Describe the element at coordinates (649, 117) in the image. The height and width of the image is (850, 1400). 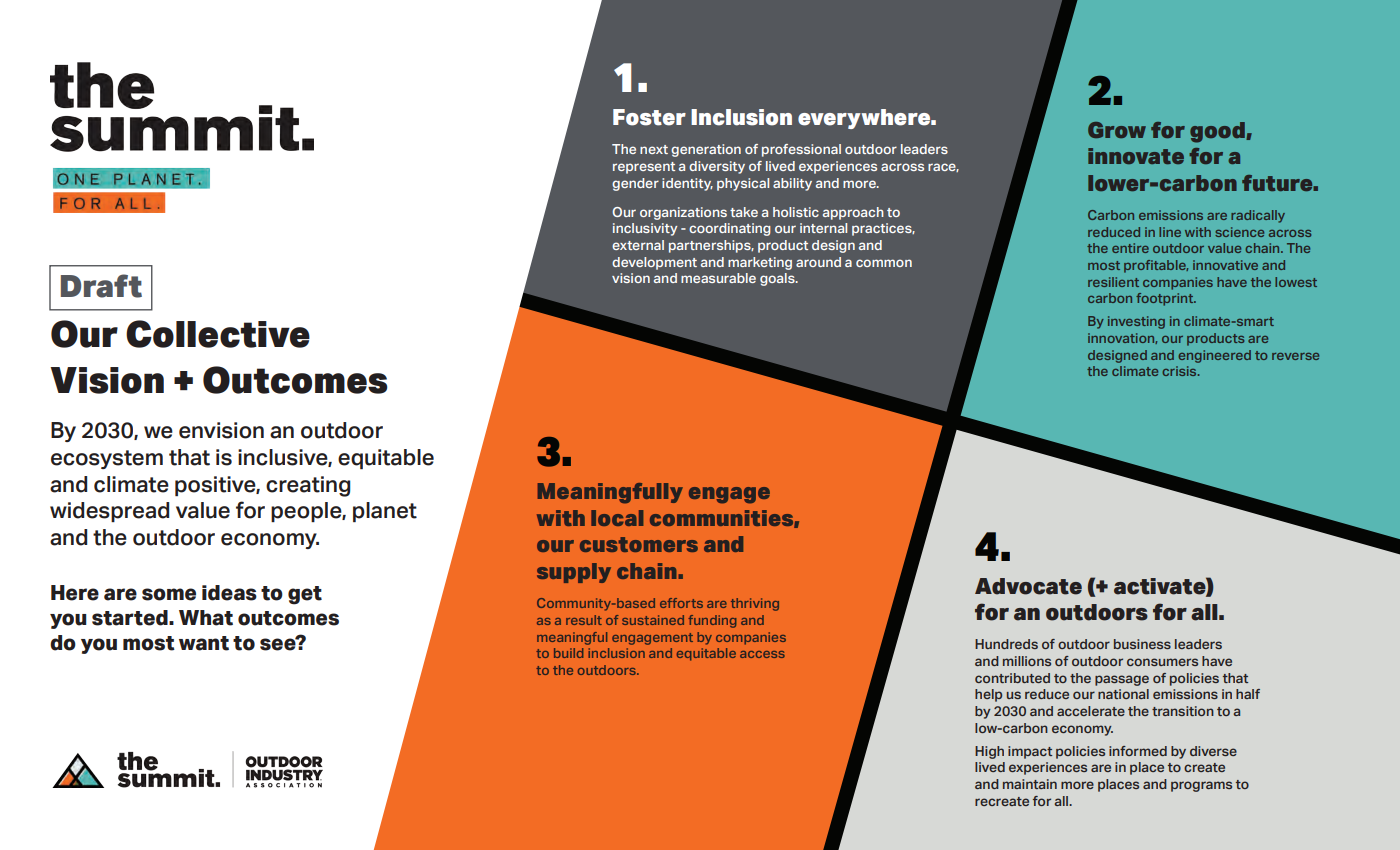
I see `Foster` at that location.
